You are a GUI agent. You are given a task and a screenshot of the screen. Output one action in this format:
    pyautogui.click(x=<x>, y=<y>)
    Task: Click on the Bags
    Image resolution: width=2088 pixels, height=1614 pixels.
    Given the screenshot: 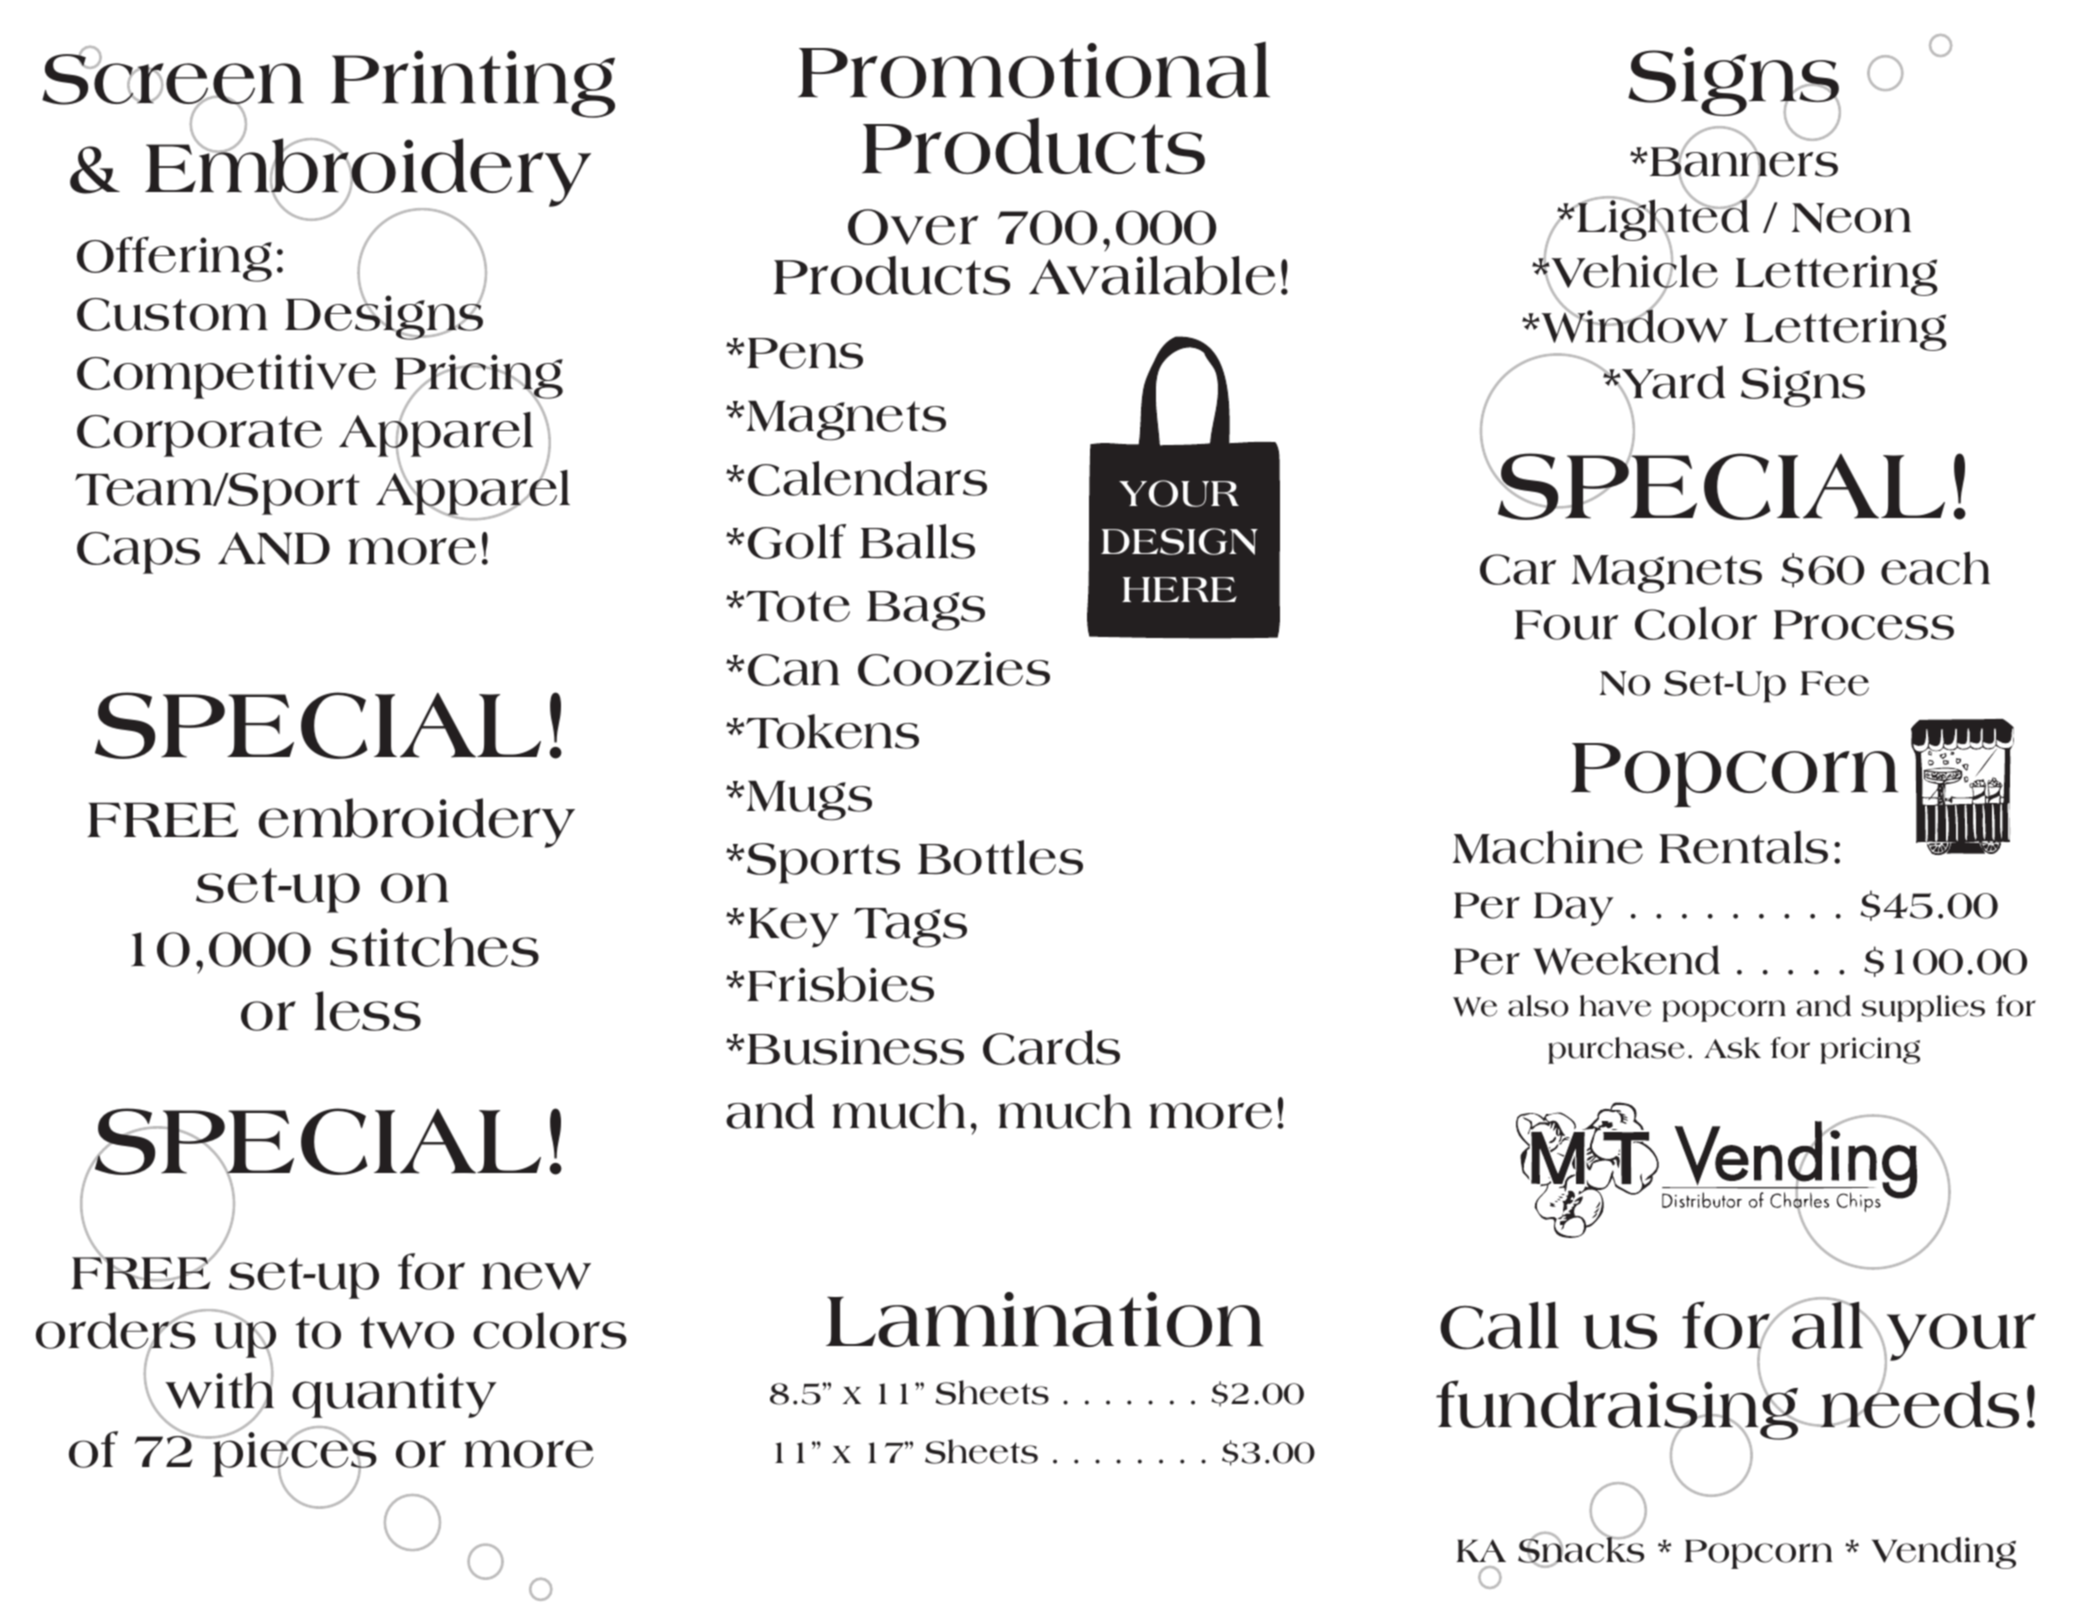 What is the action you would take?
    pyautogui.click(x=926, y=611)
